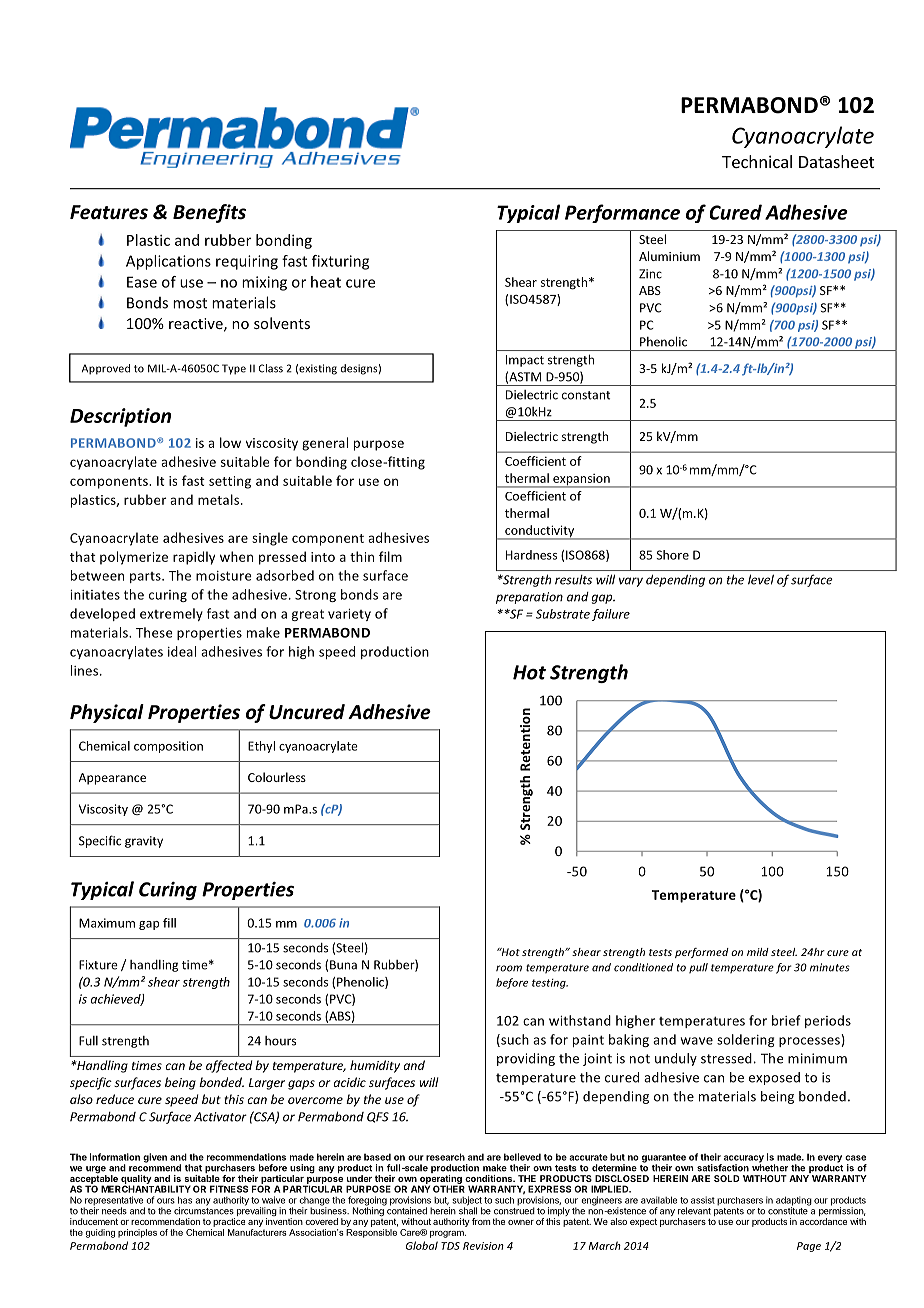  Describe the element at coordinates (204, 1210) in the document. I see `circumstances` at that location.
